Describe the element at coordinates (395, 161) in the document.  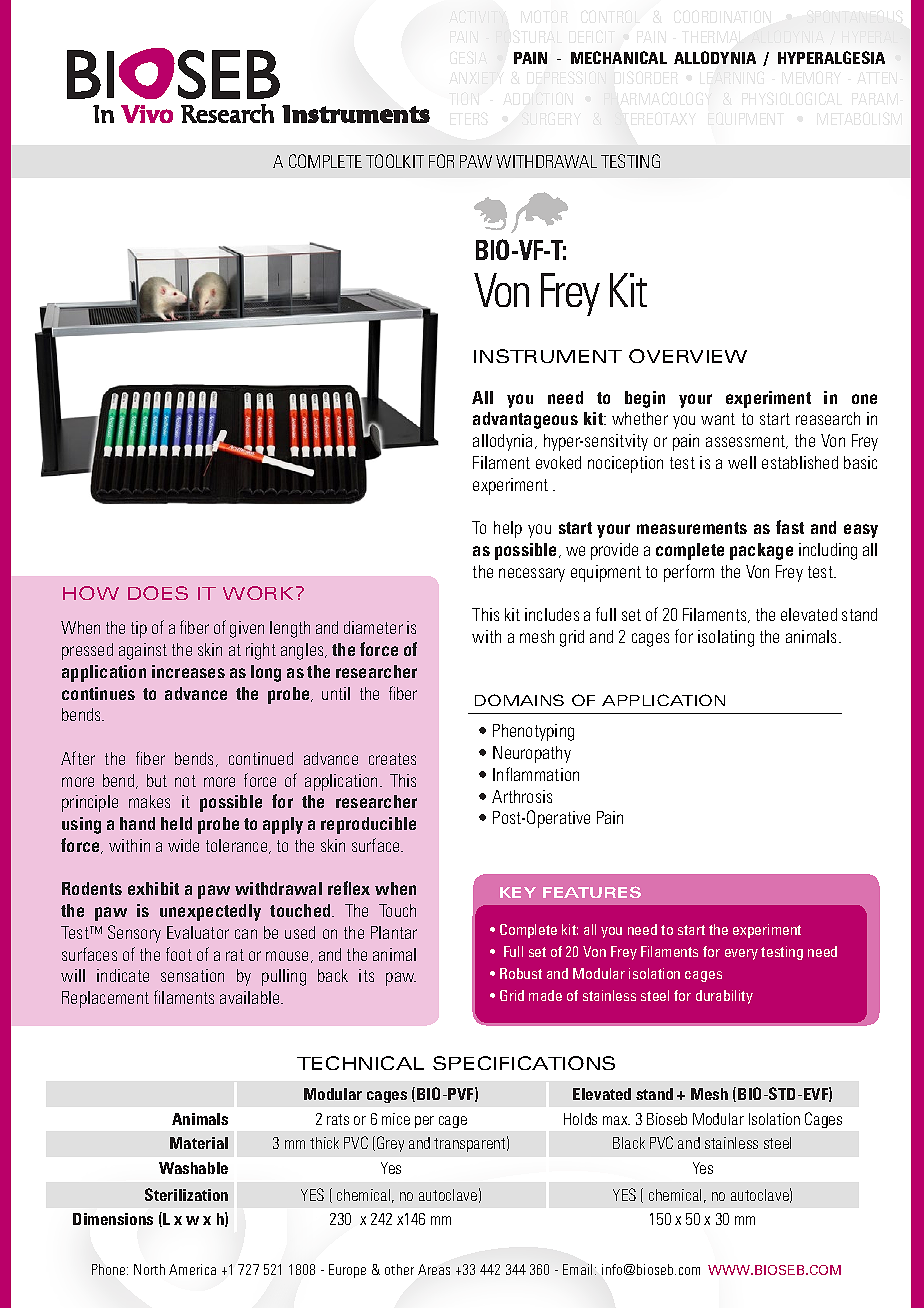
I see `TOOLKIT` at that location.
